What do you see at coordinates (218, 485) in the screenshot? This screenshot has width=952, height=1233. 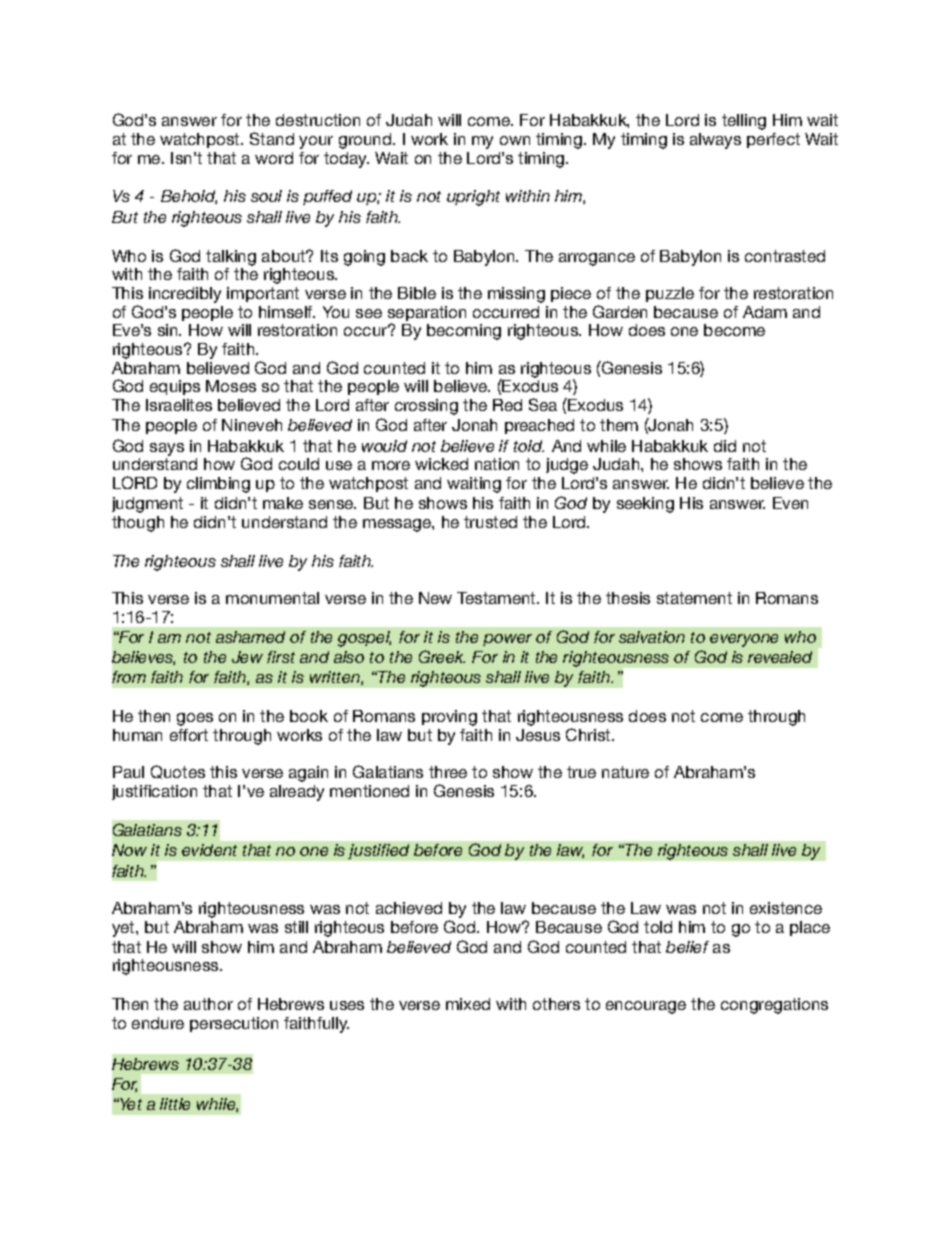 I see `climbing` at bounding box center [218, 485].
